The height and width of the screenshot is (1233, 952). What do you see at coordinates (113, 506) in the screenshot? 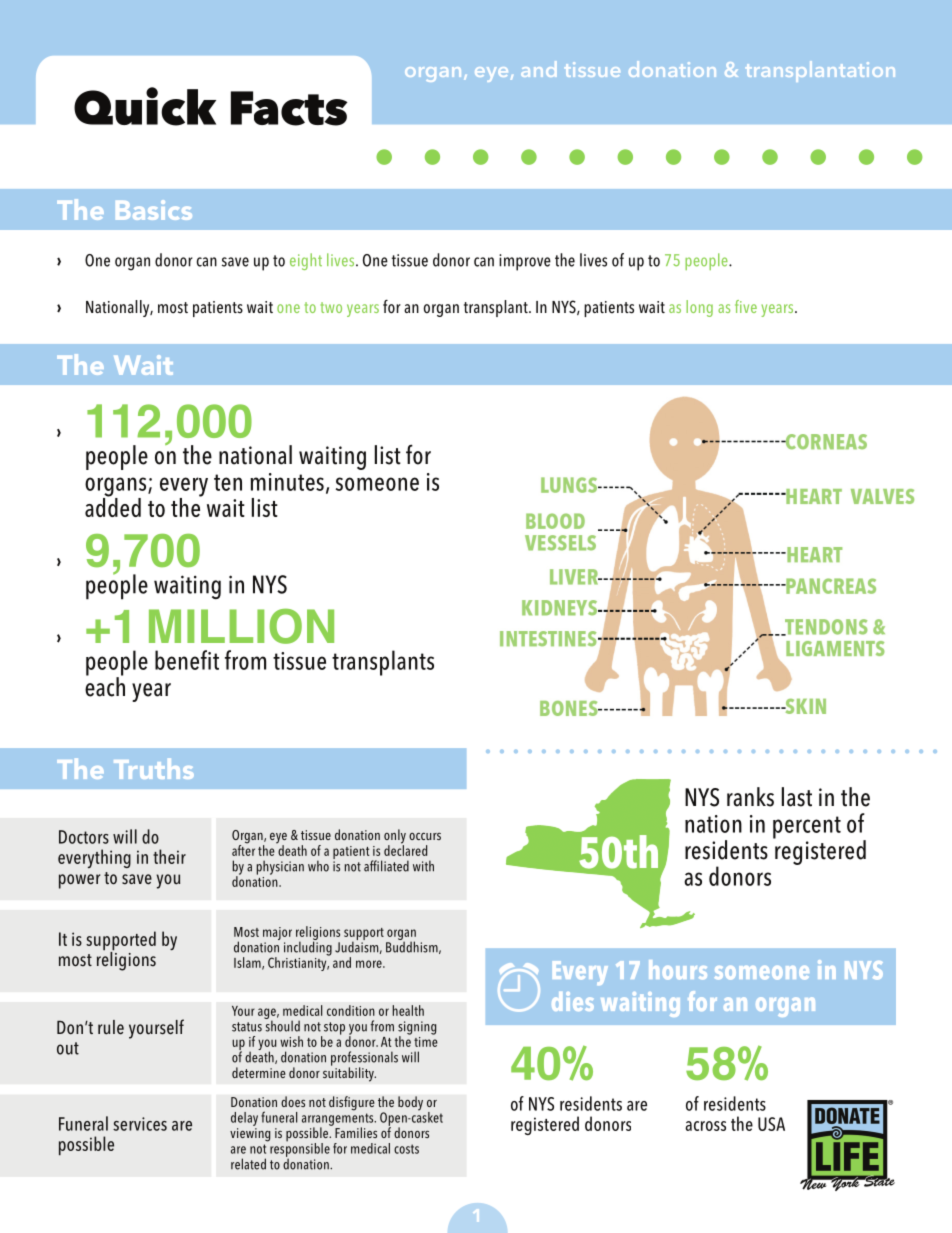
I see `added` at bounding box center [113, 506].
